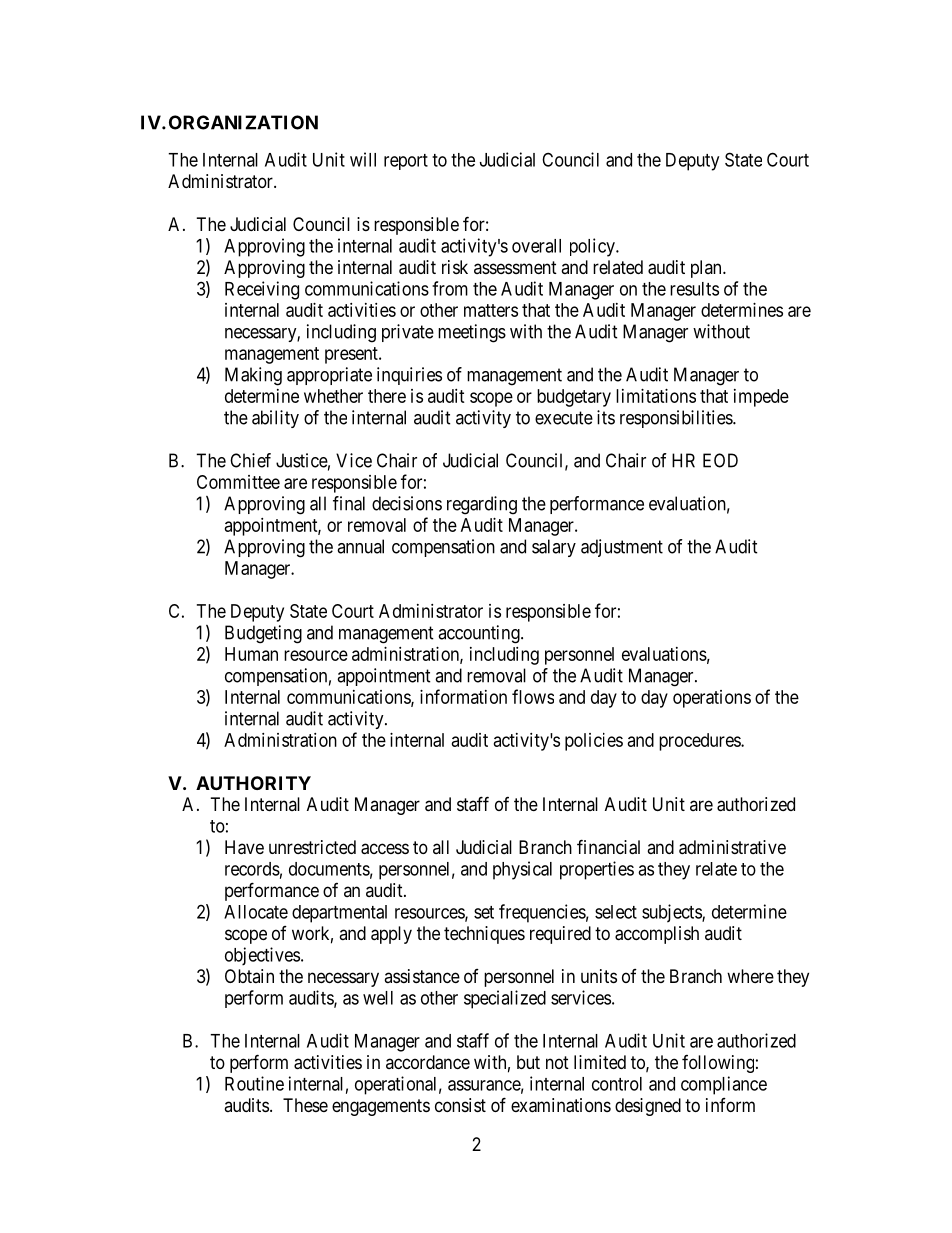 The image size is (952, 1233). Describe the element at coordinates (522, 870) in the screenshot. I see `physical` at that location.
